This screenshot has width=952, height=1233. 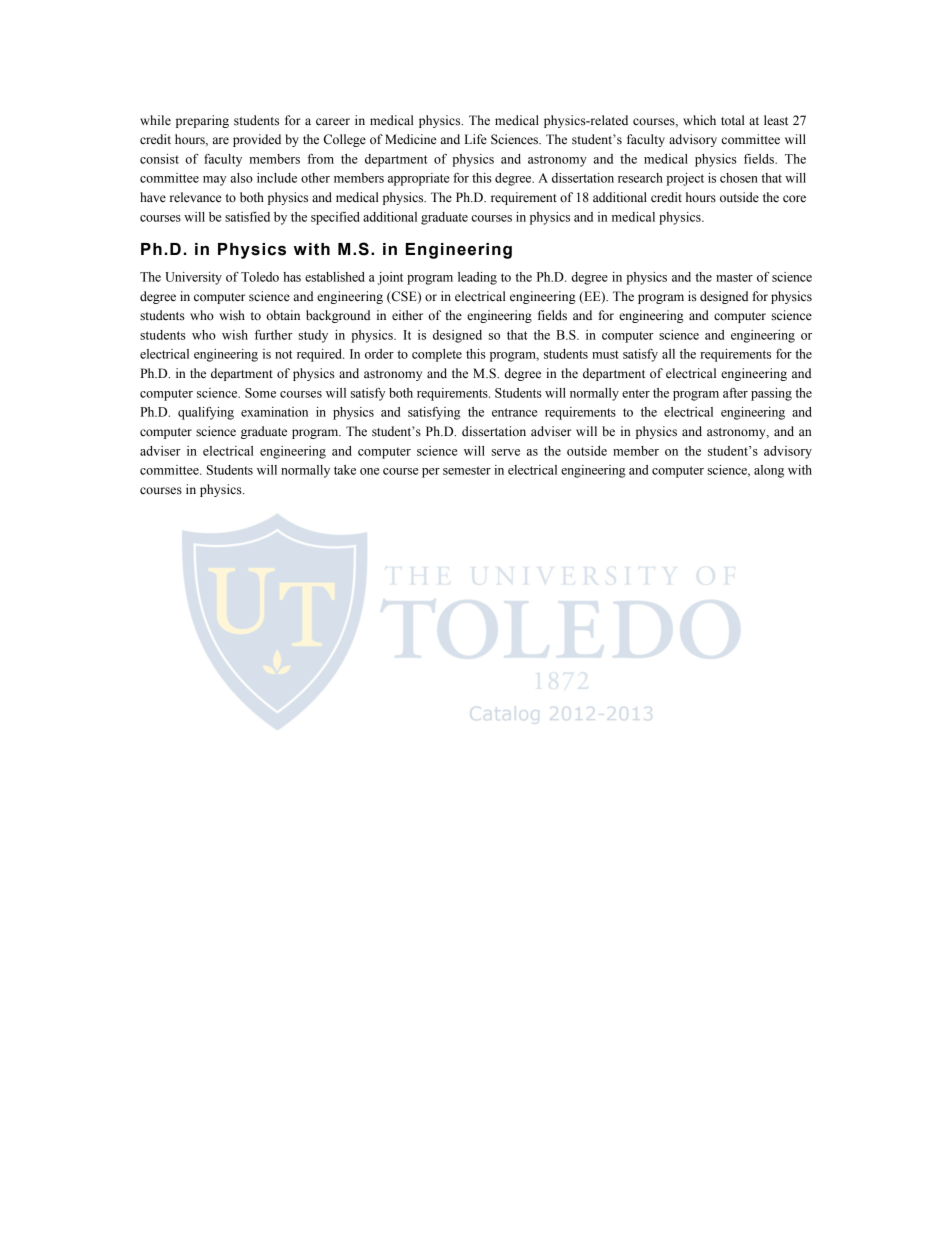 What do you see at coordinates (699, 120) in the screenshot?
I see `which` at bounding box center [699, 120].
